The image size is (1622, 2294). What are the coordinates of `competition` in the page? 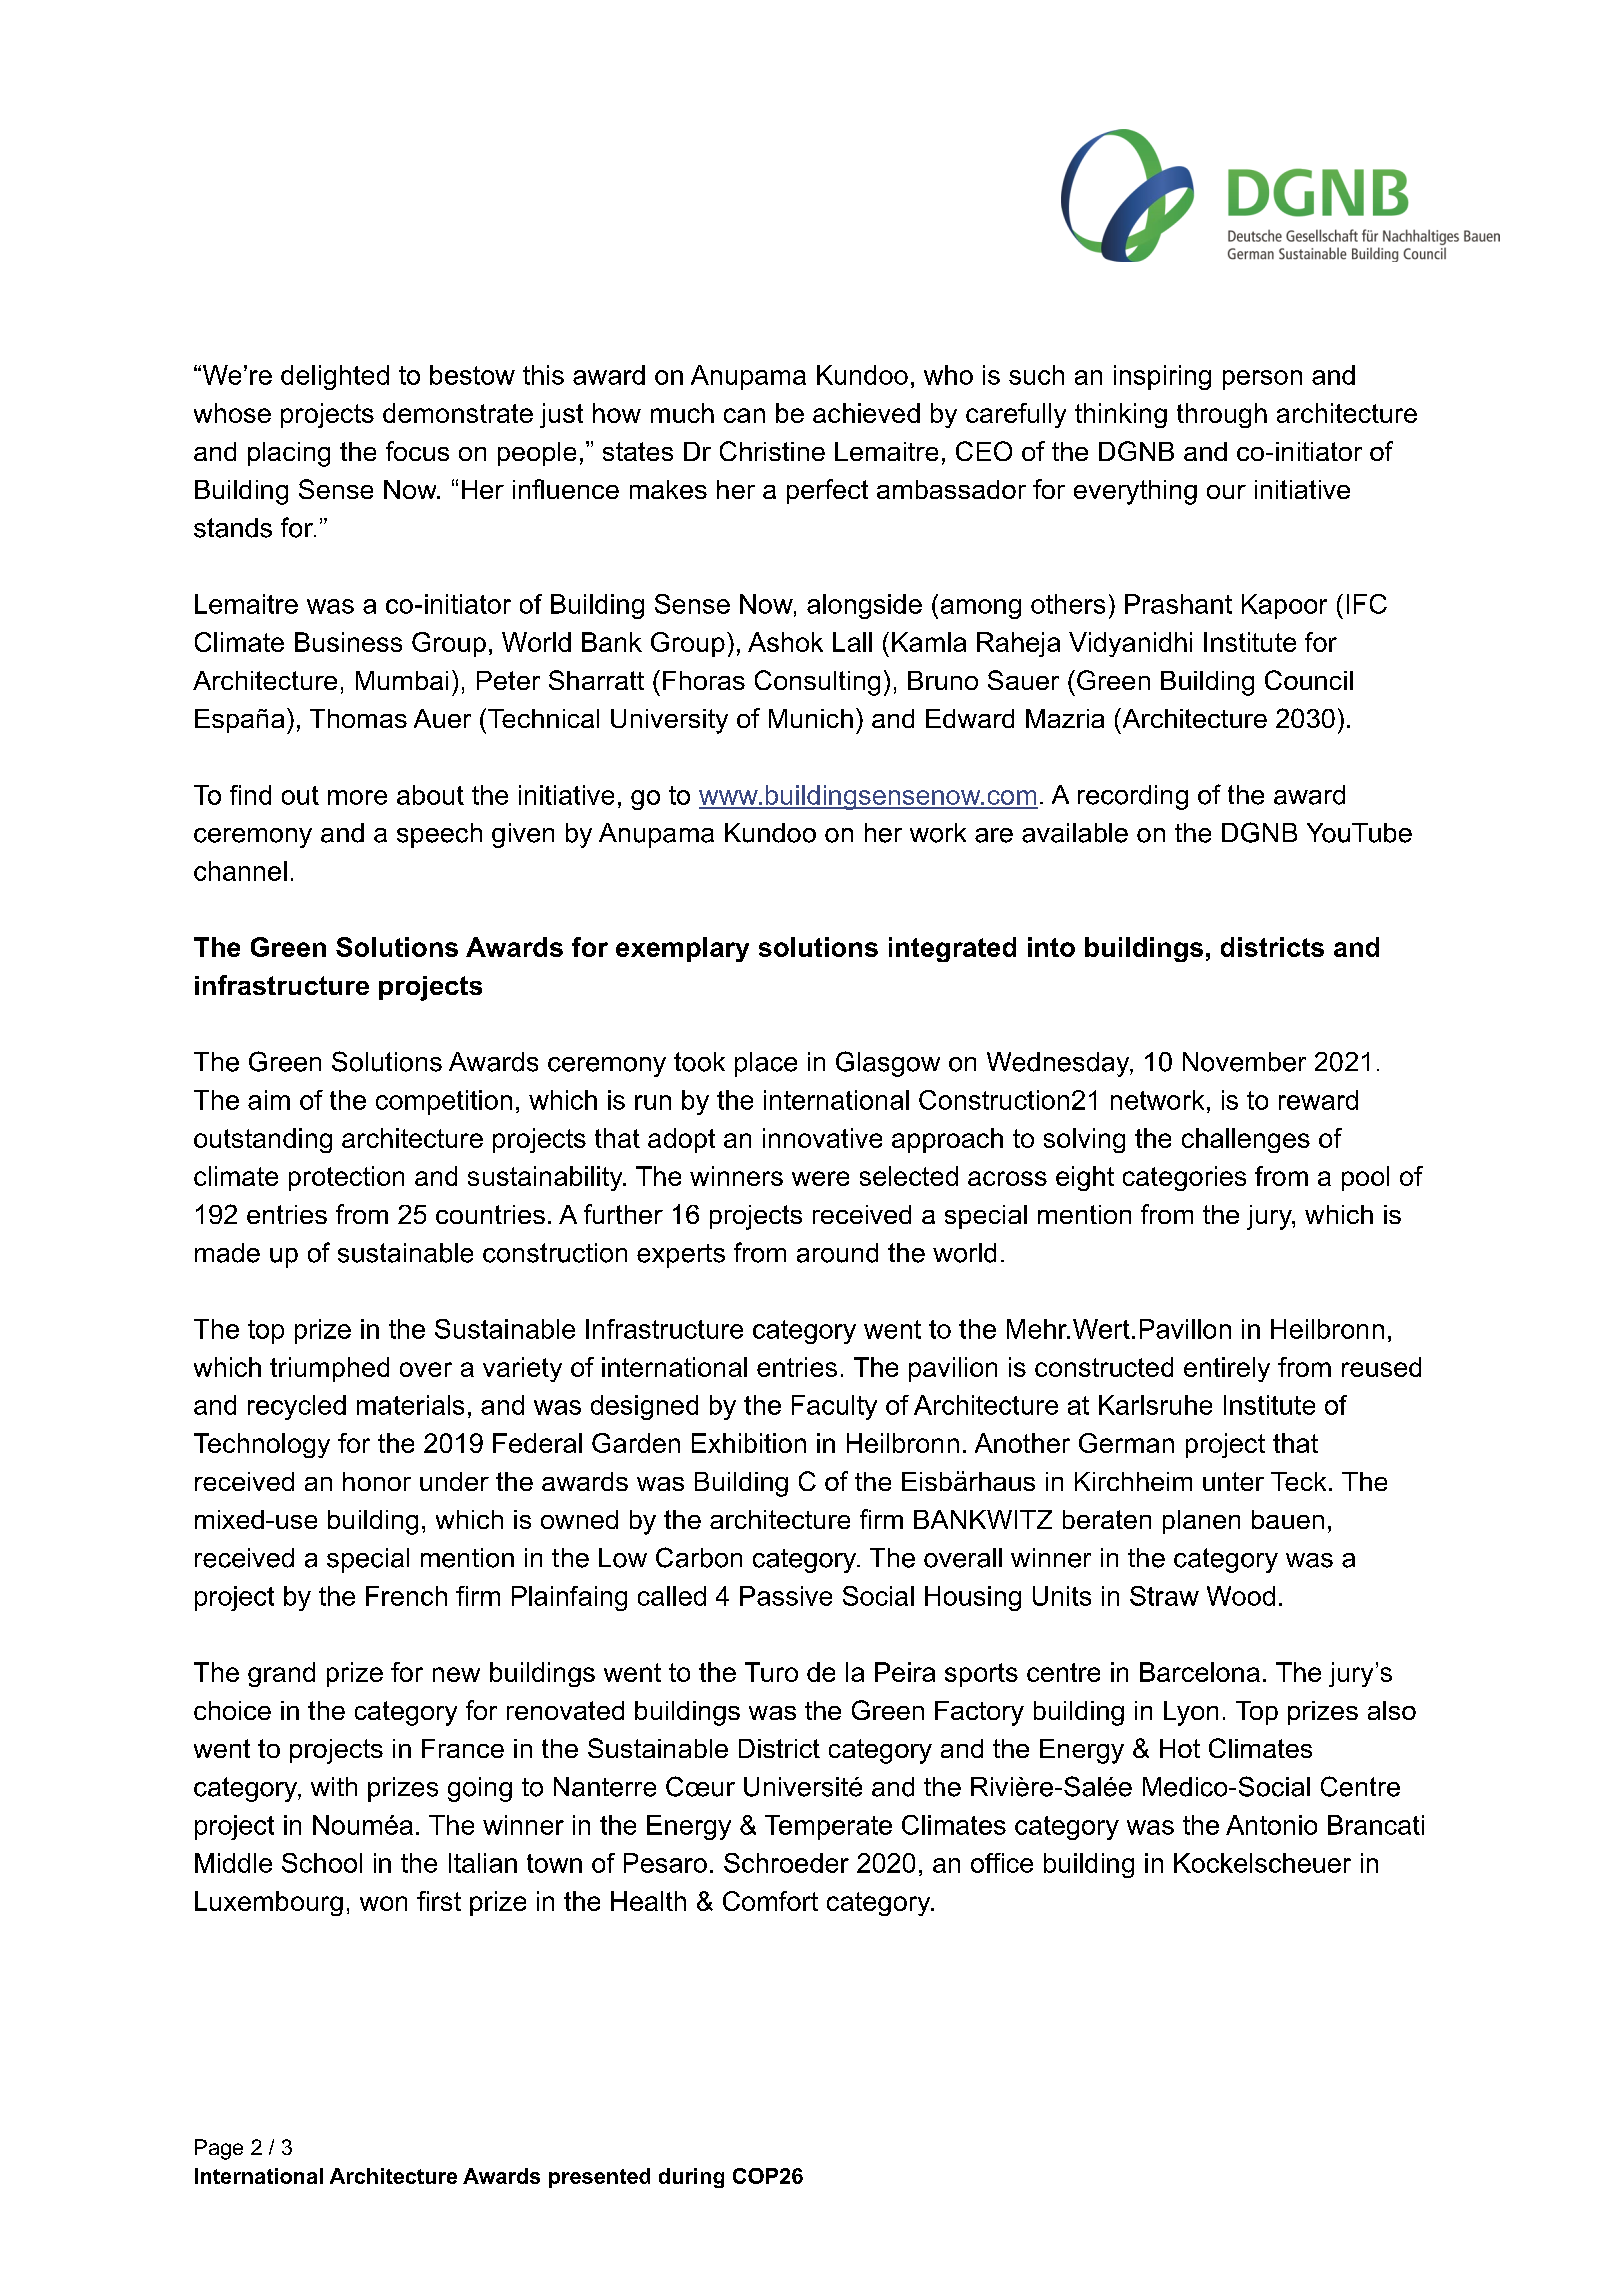 It's located at (444, 1102).
